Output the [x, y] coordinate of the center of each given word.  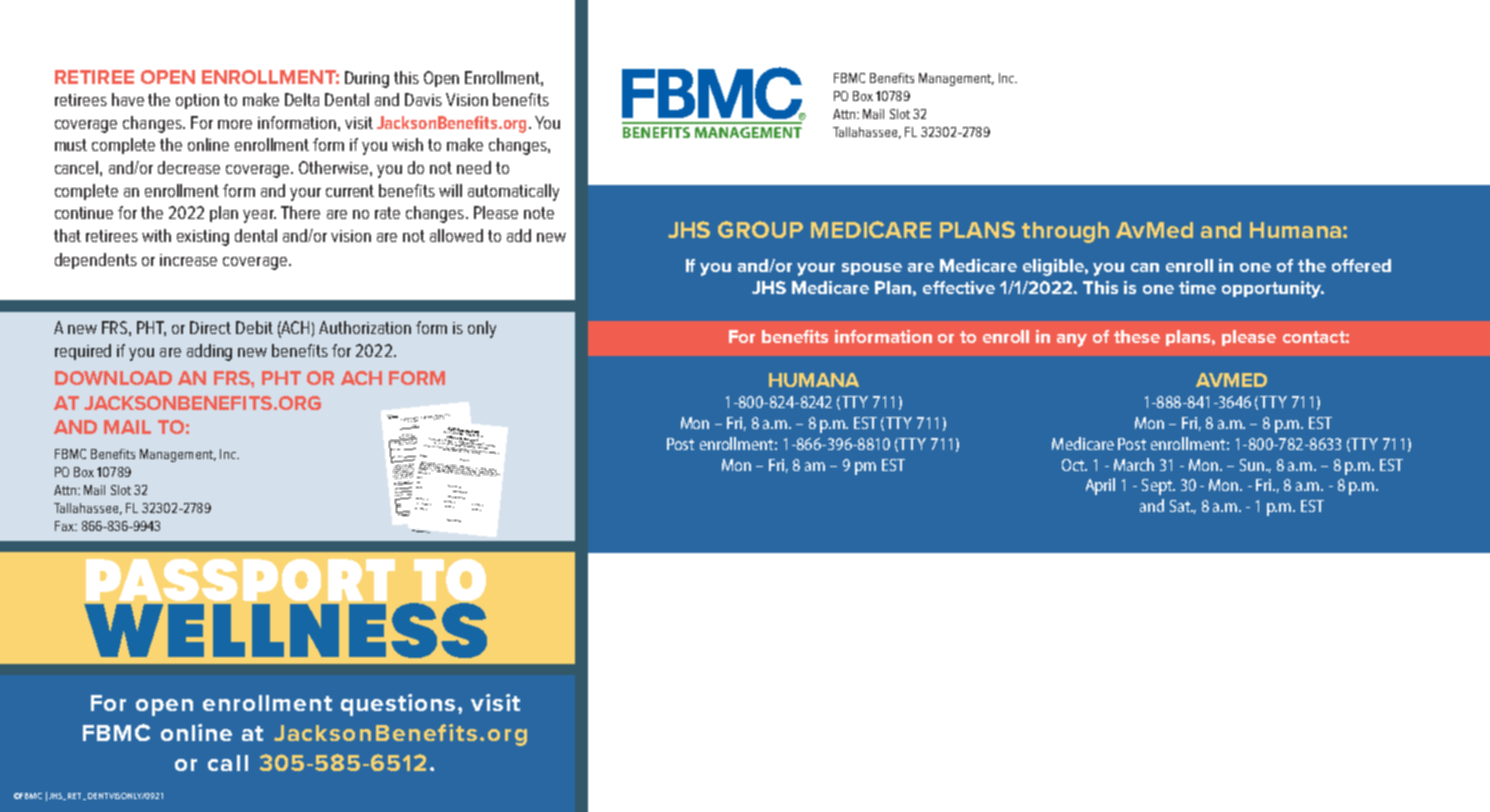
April [1100, 486]
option [197, 101]
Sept [1158, 487]
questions [398, 705]
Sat [1181, 506]
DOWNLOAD [113, 378]
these [1137, 336]
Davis [423, 99]
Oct [1074, 465]
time [1197, 287]
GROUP [760, 229]
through [1065, 232]
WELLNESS [285, 630]
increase [188, 260]
